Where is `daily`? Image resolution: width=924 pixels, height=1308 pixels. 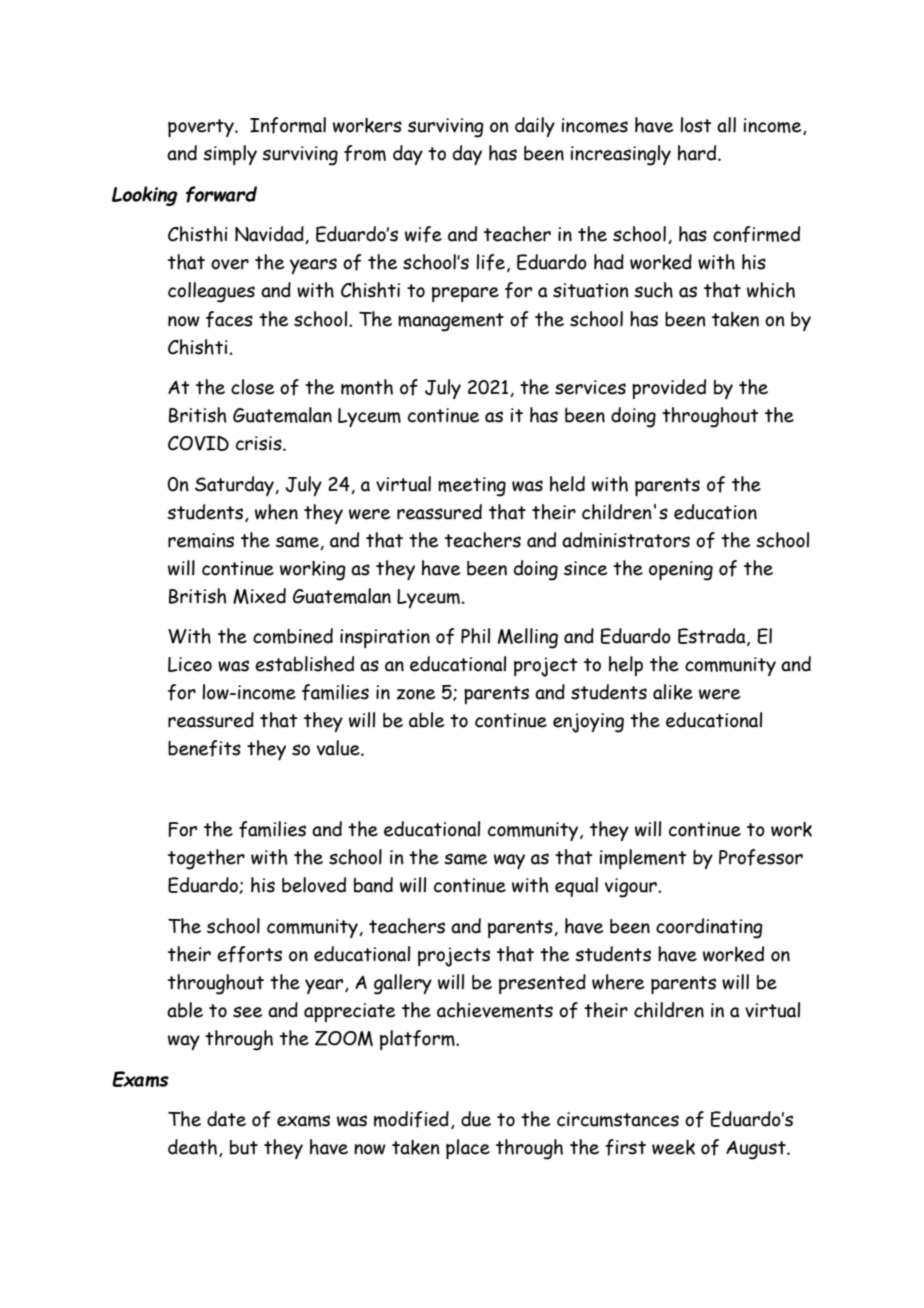
daily is located at coordinates (535, 127).
